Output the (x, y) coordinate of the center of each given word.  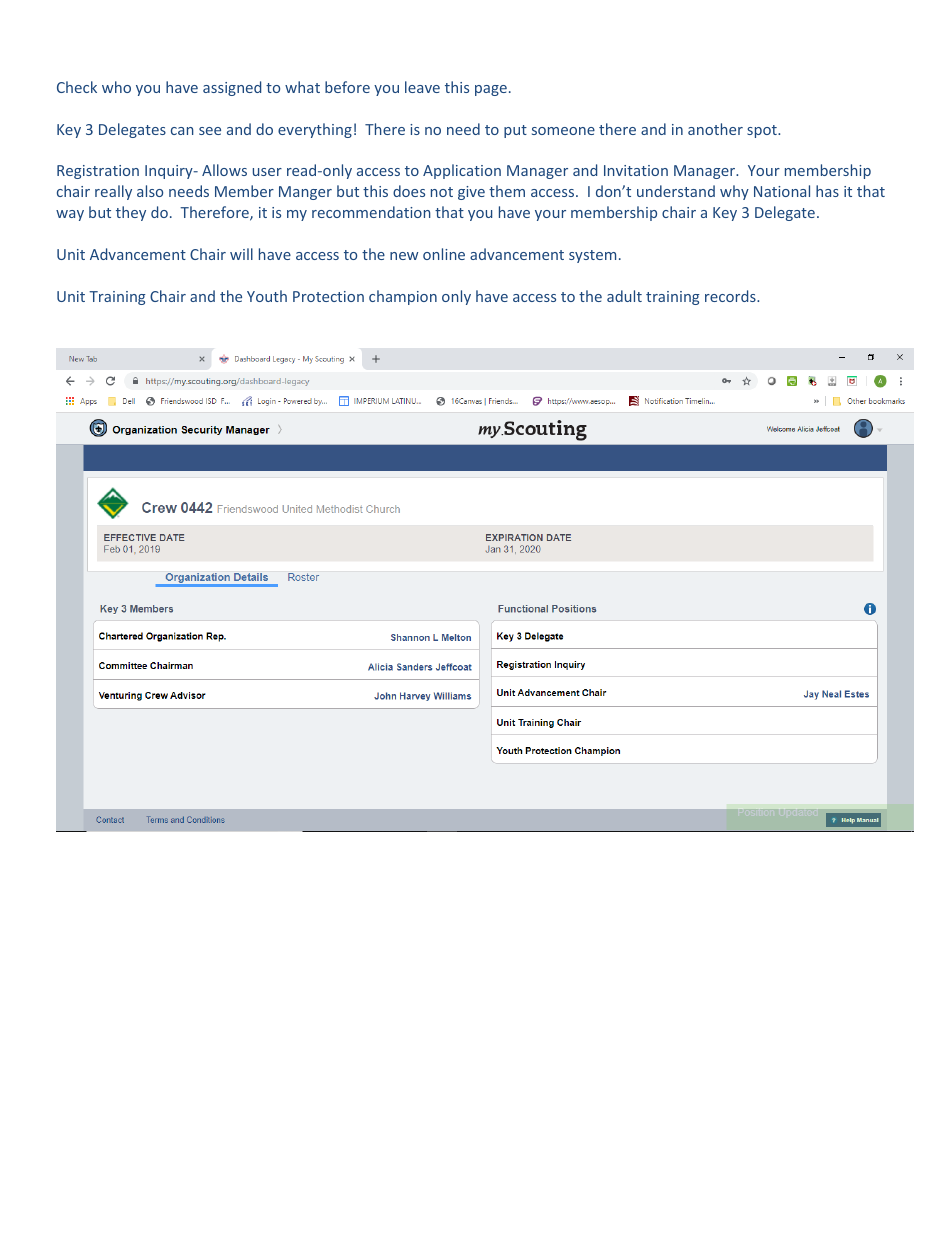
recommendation (371, 212)
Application (462, 171)
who (116, 87)
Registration (98, 172)
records (731, 296)
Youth (267, 296)
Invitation (636, 170)
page (491, 90)
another (715, 129)
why (734, 192)
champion (403, 297)
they (131, 213)
